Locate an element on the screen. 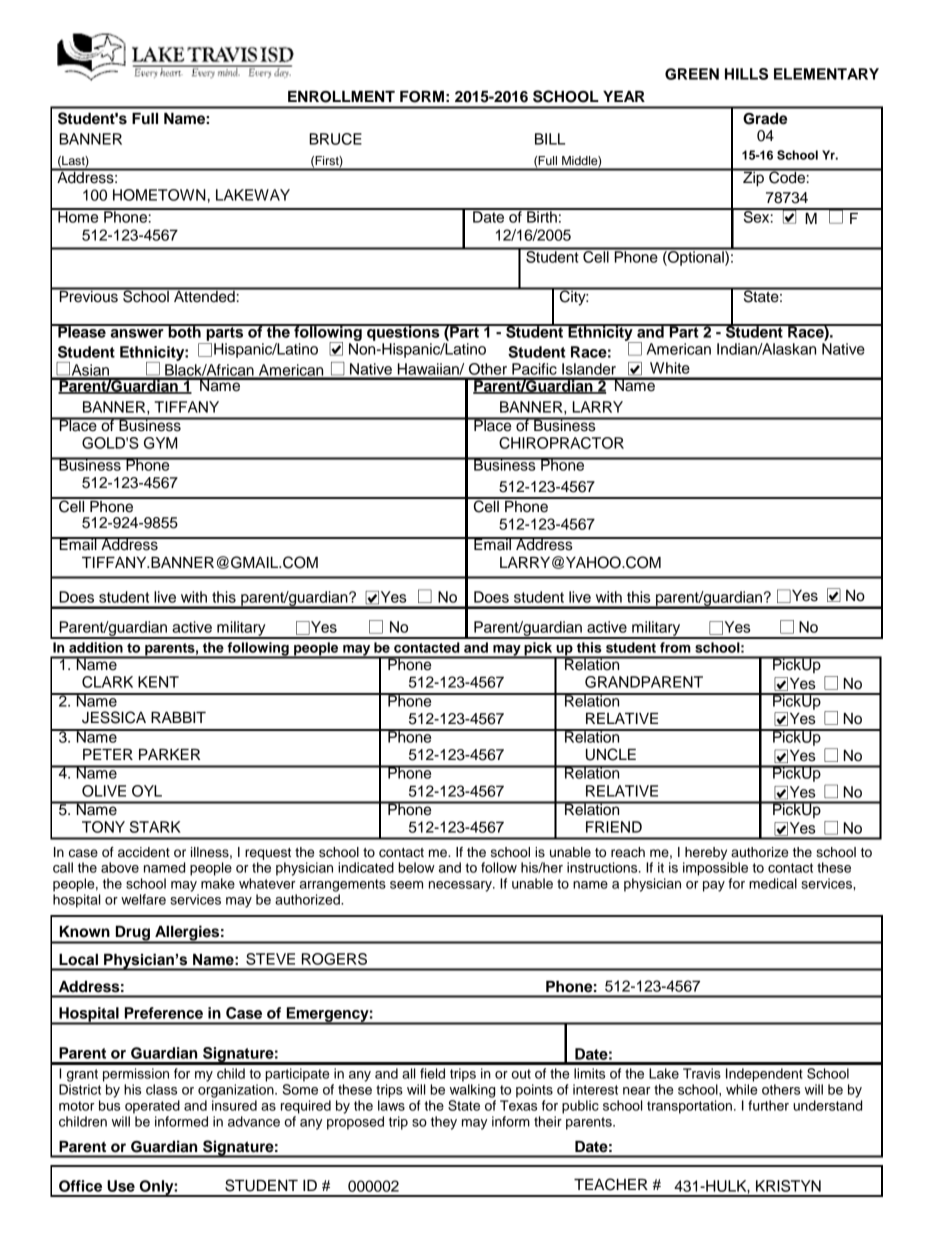 Image resolution: width=952 pixels, height=1233 pixels. STARK is located at coordinates (155, 827).
